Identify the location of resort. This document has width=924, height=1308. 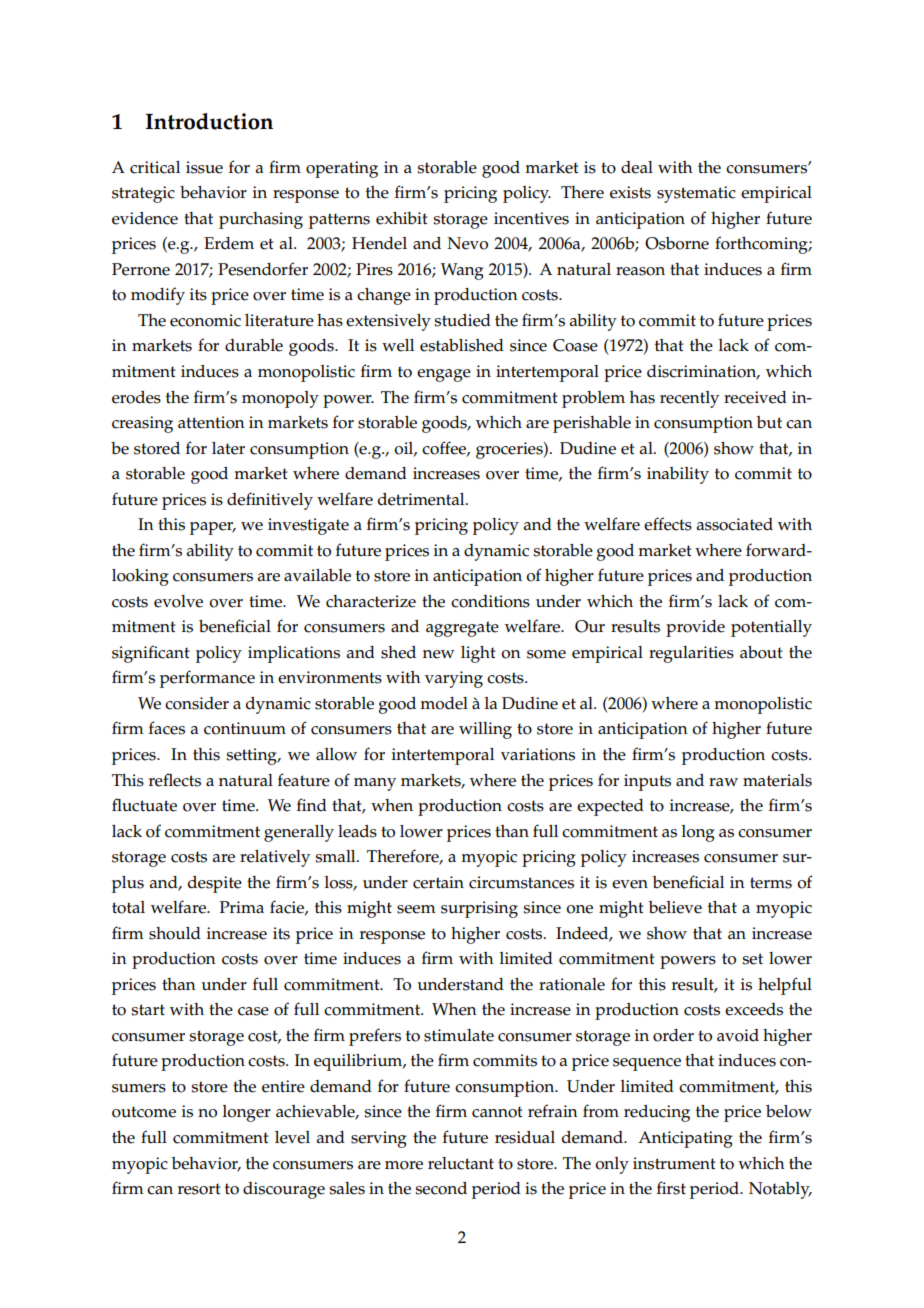
(199, 1189).
